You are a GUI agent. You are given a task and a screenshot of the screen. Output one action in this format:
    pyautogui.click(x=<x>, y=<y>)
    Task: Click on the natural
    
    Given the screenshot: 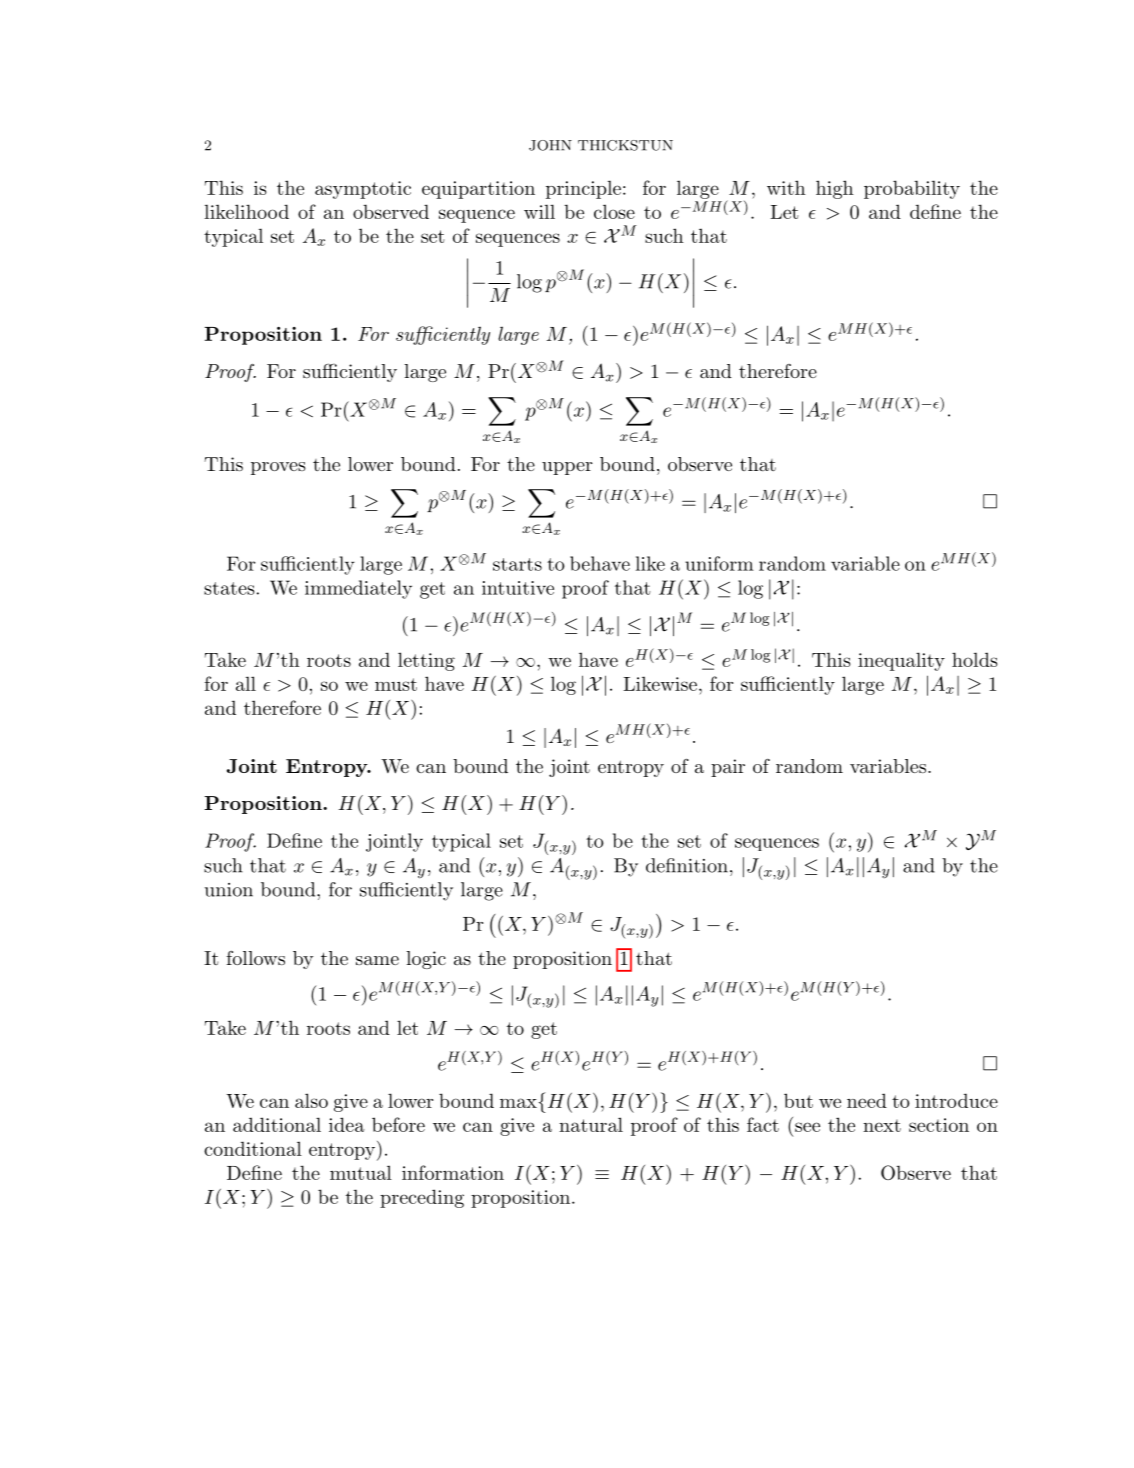 What is the action you would take?
    pyautogui.click(x=591, y=1124)
